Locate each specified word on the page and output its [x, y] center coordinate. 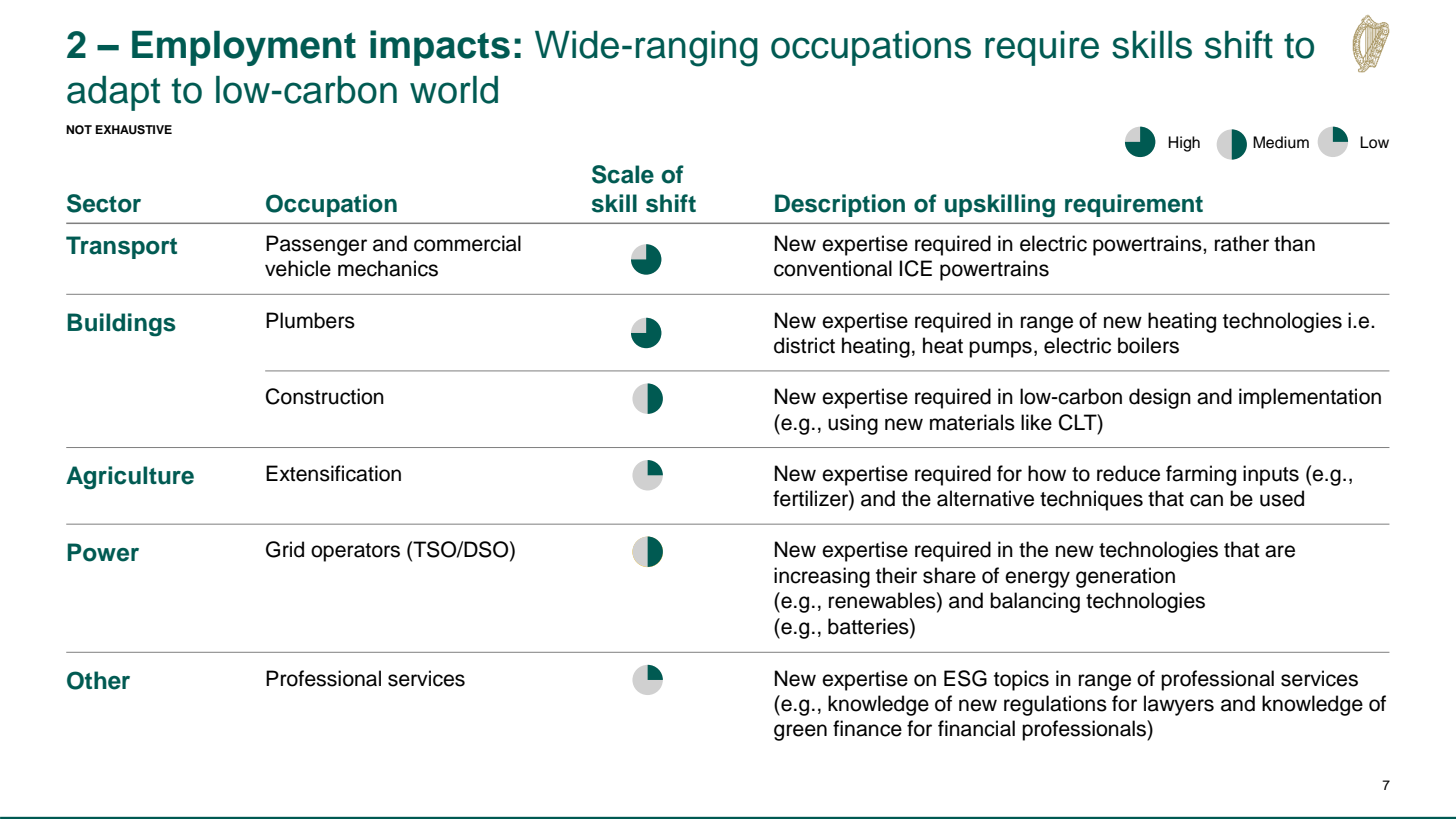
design [1160, 398]
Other [98, 680]
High [1184, 144]
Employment [244, 48]
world [454, 90]
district [804, 345]
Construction [325, 396]
